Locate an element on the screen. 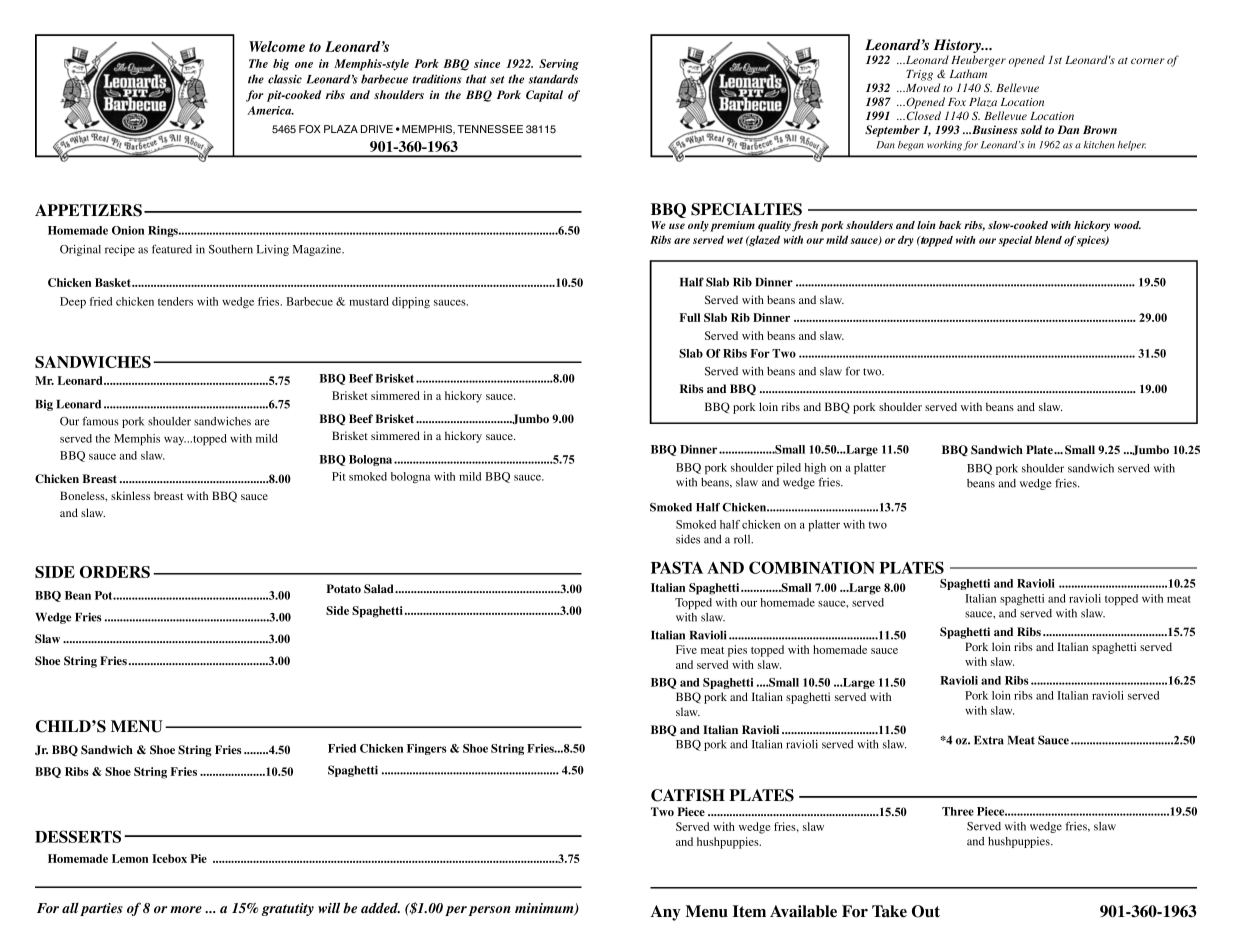 This screenshot has height=952, width=1233. Potato is located at coordinates (343, 588).
